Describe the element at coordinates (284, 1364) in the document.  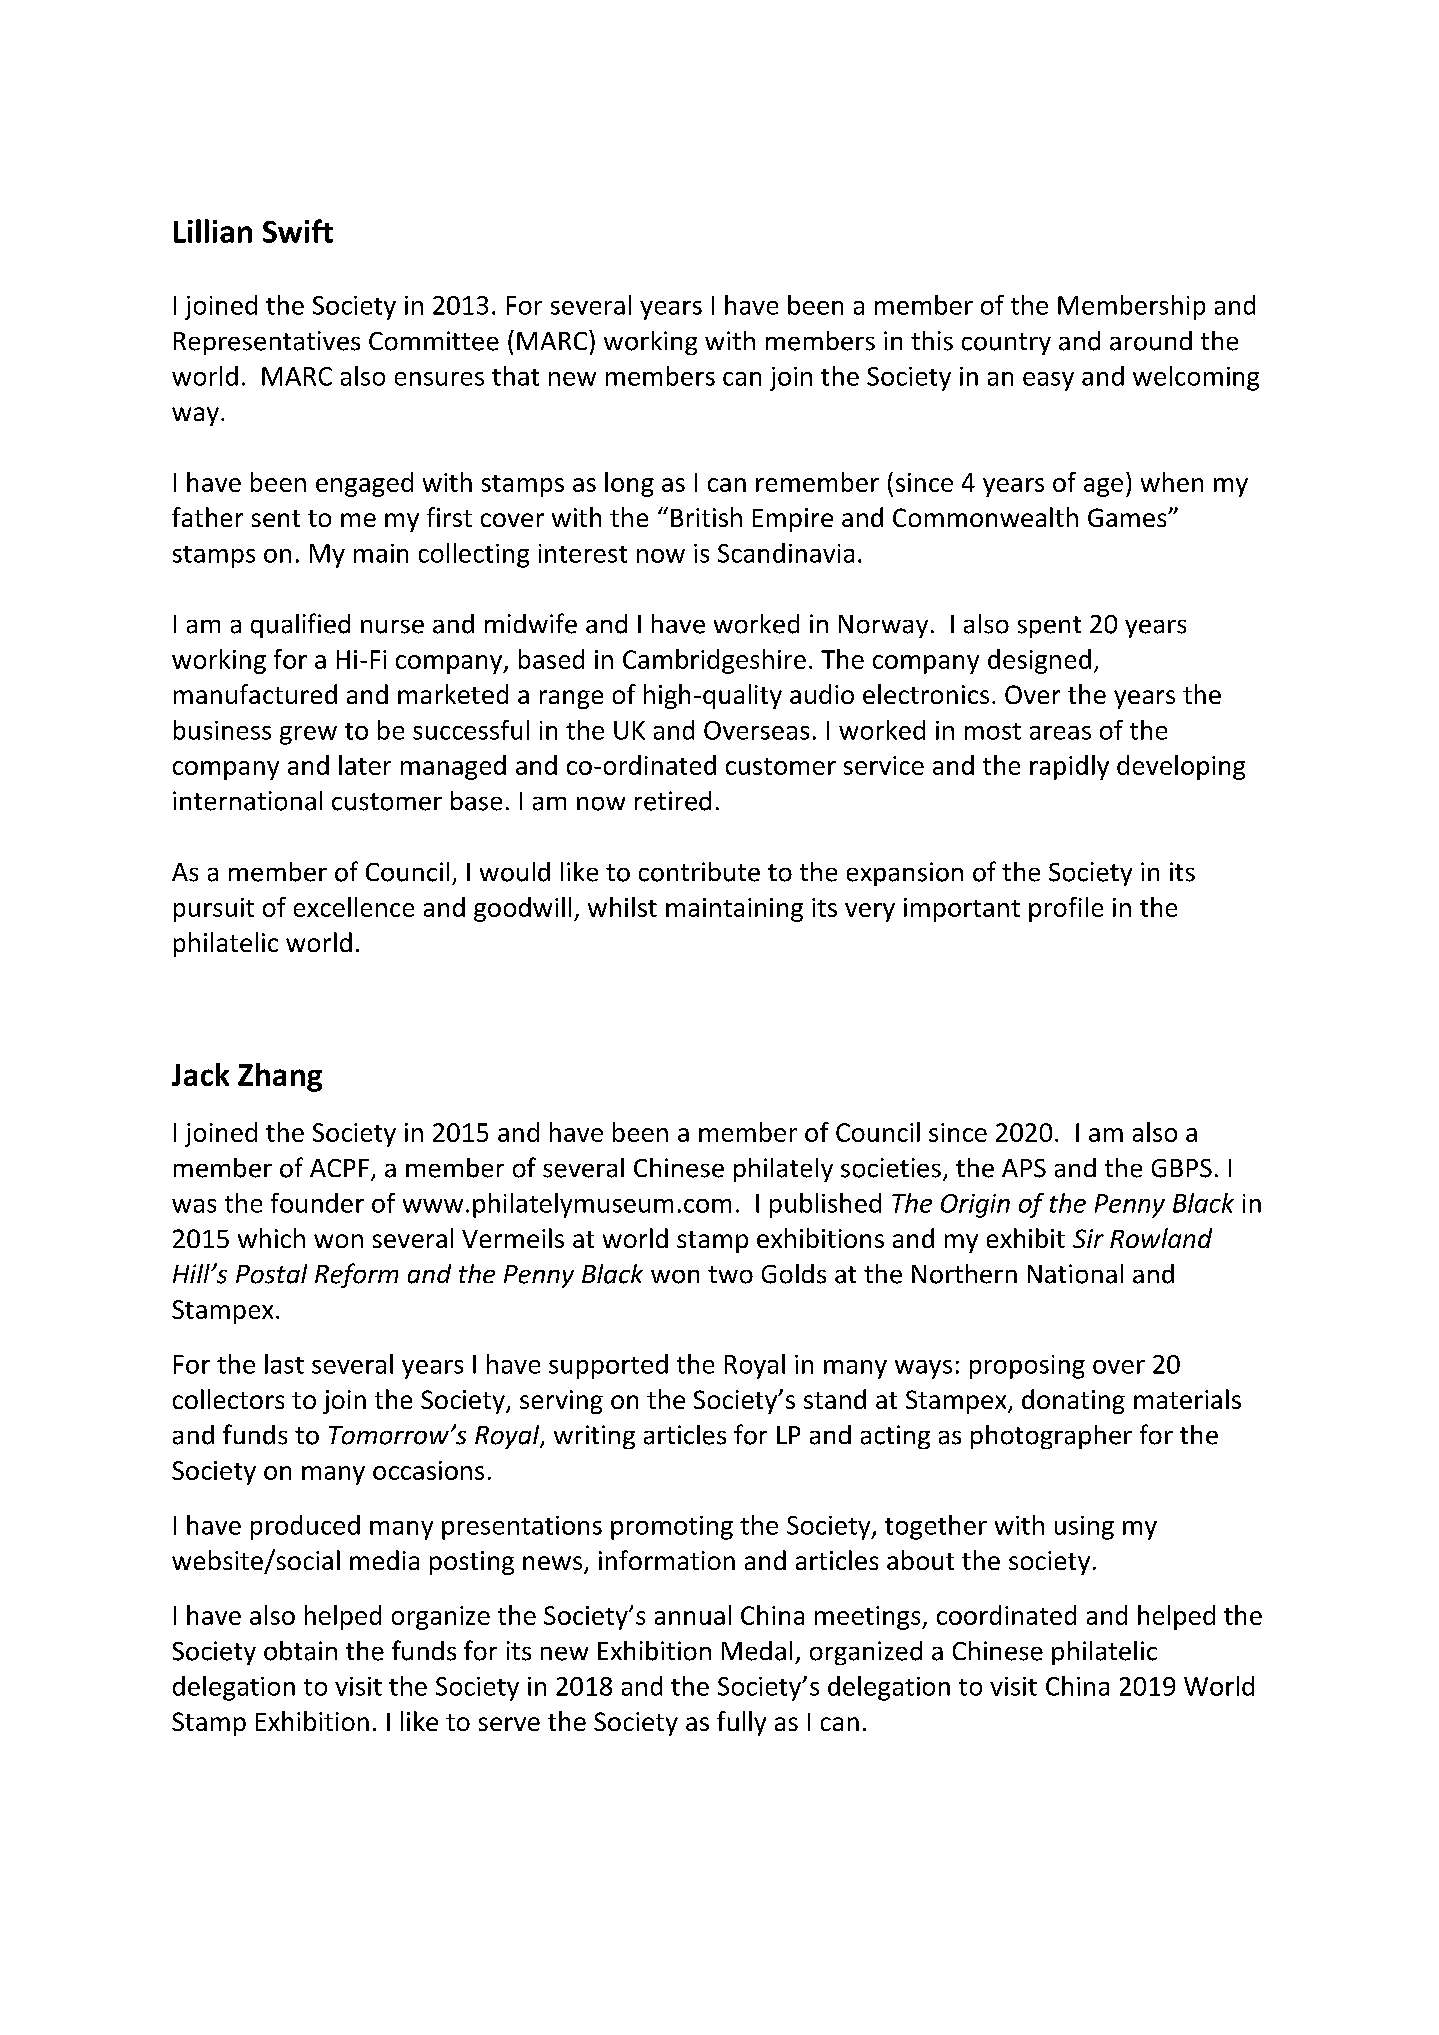
I see `last` at that location.
